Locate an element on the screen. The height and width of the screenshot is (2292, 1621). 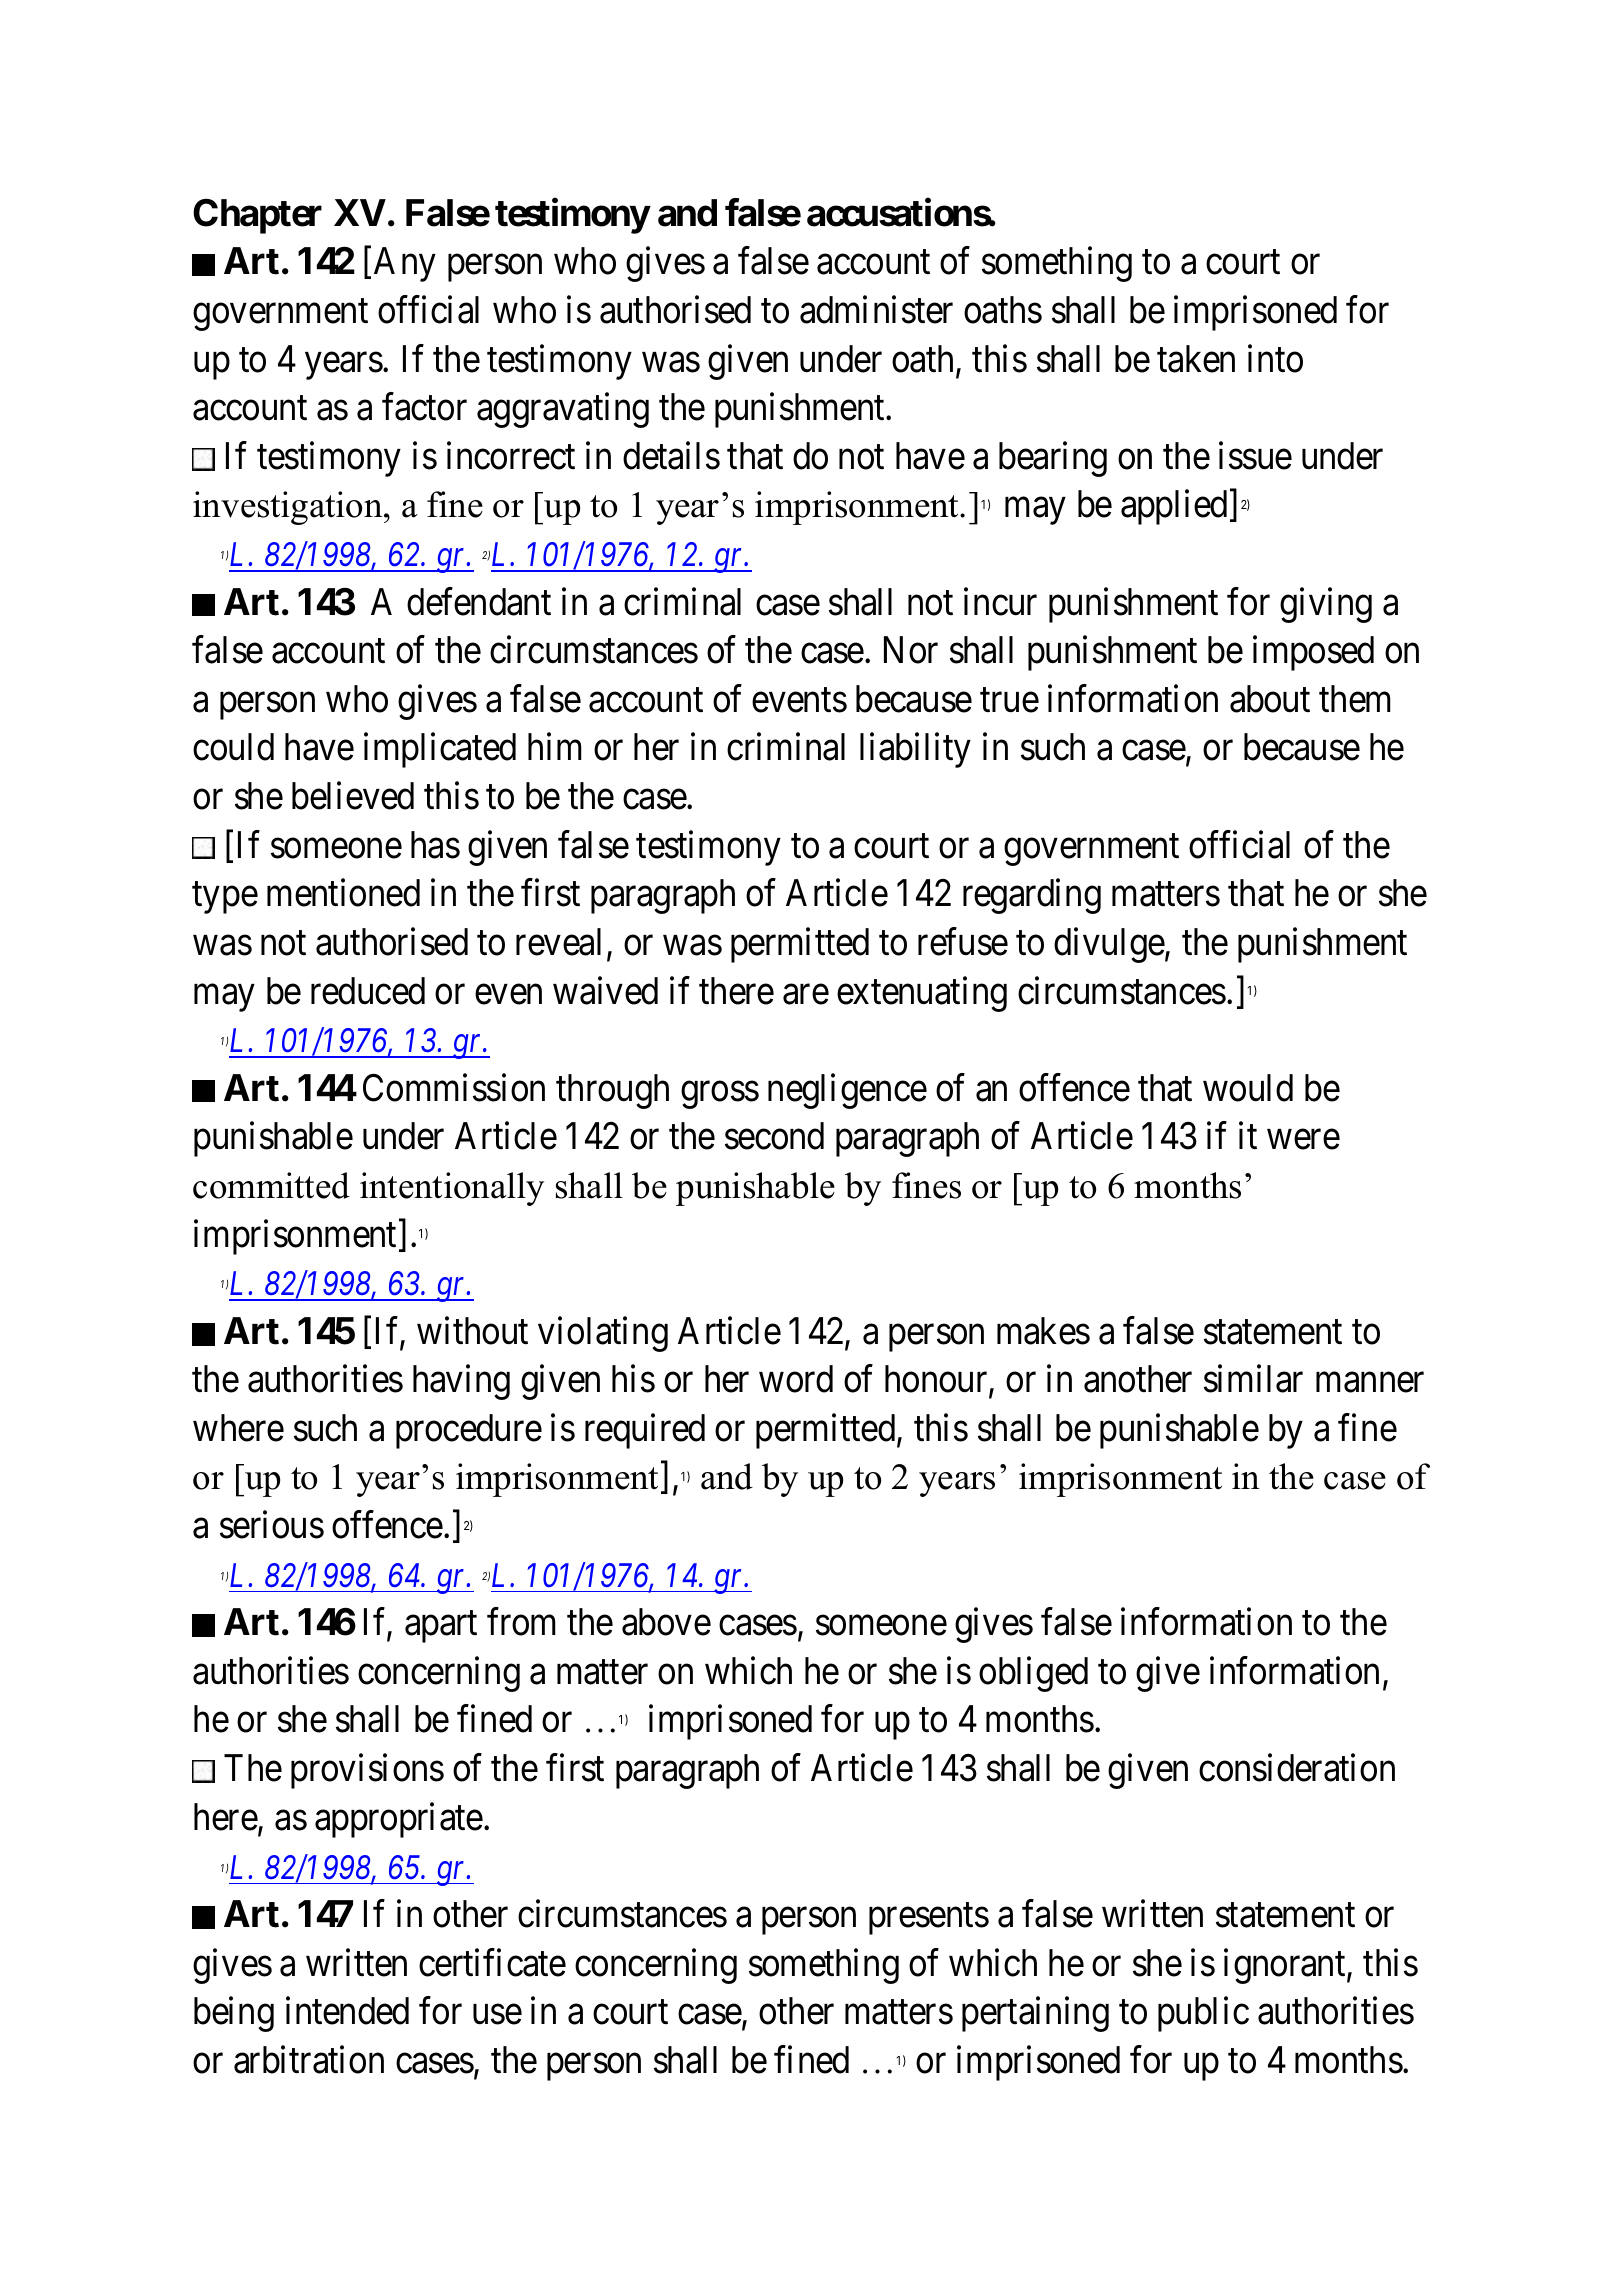
taken is located at coordinates (1196, 359).
